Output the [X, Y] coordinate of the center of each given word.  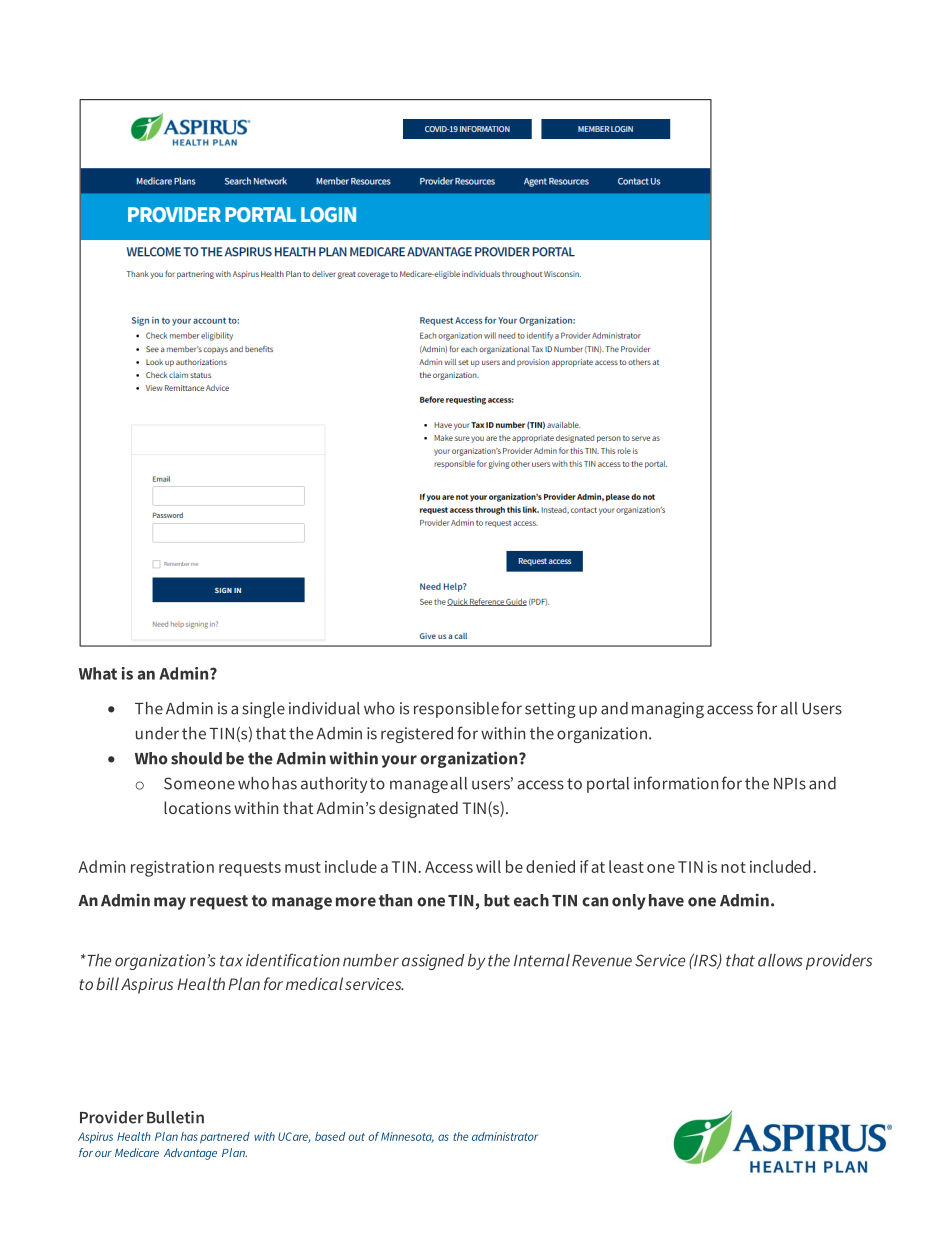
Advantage [190, 1154]
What [98, 673]
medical [314, 983]
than [395, 900]
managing [668, 710]
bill [107, 983]
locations [197, 807]
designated [418, 809]
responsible [456, 710]
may [170, 903]
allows [780, 960]
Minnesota [407, 1137]
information [676, 783]
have [666, 900]
